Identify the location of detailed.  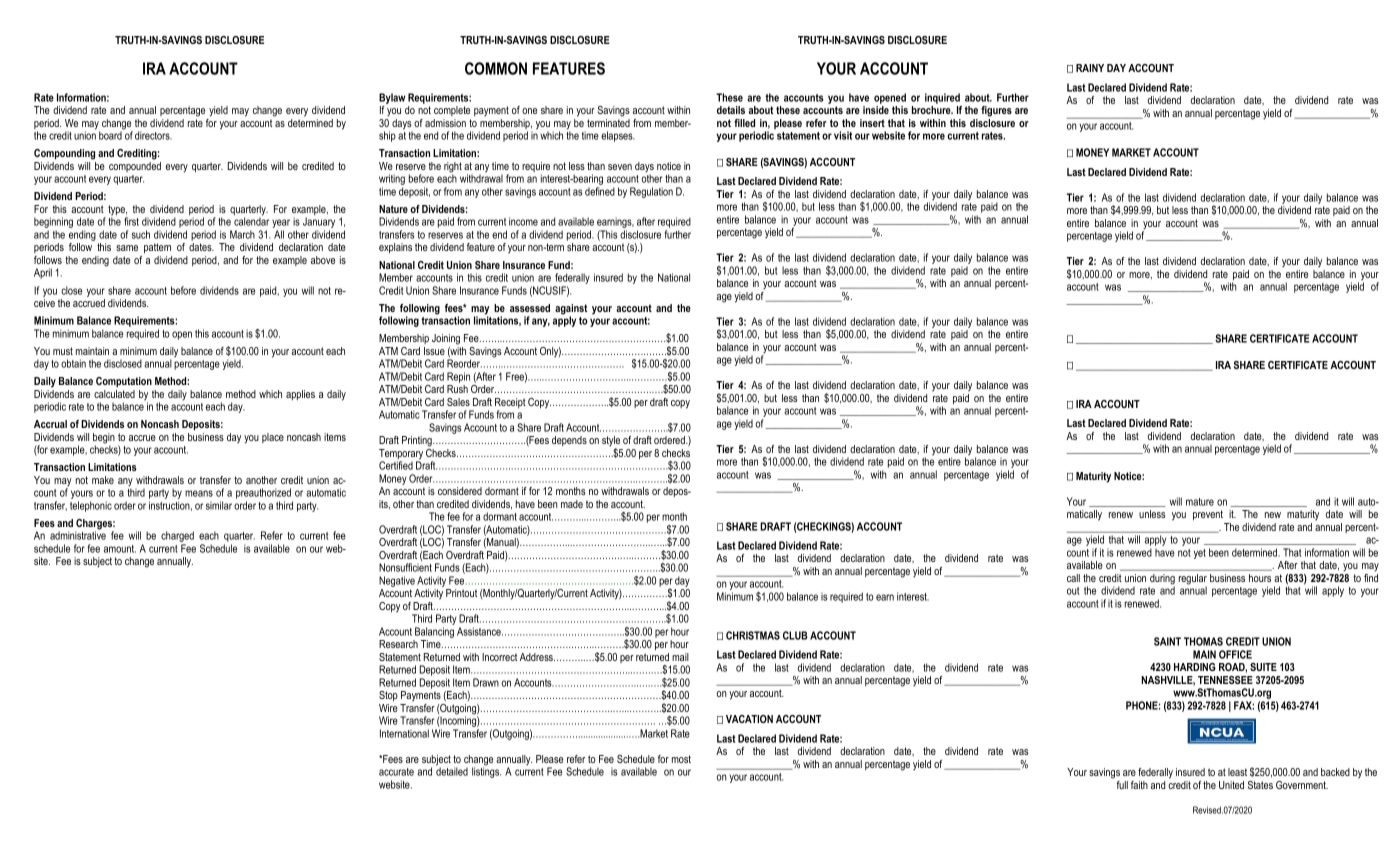
(452, 770).
